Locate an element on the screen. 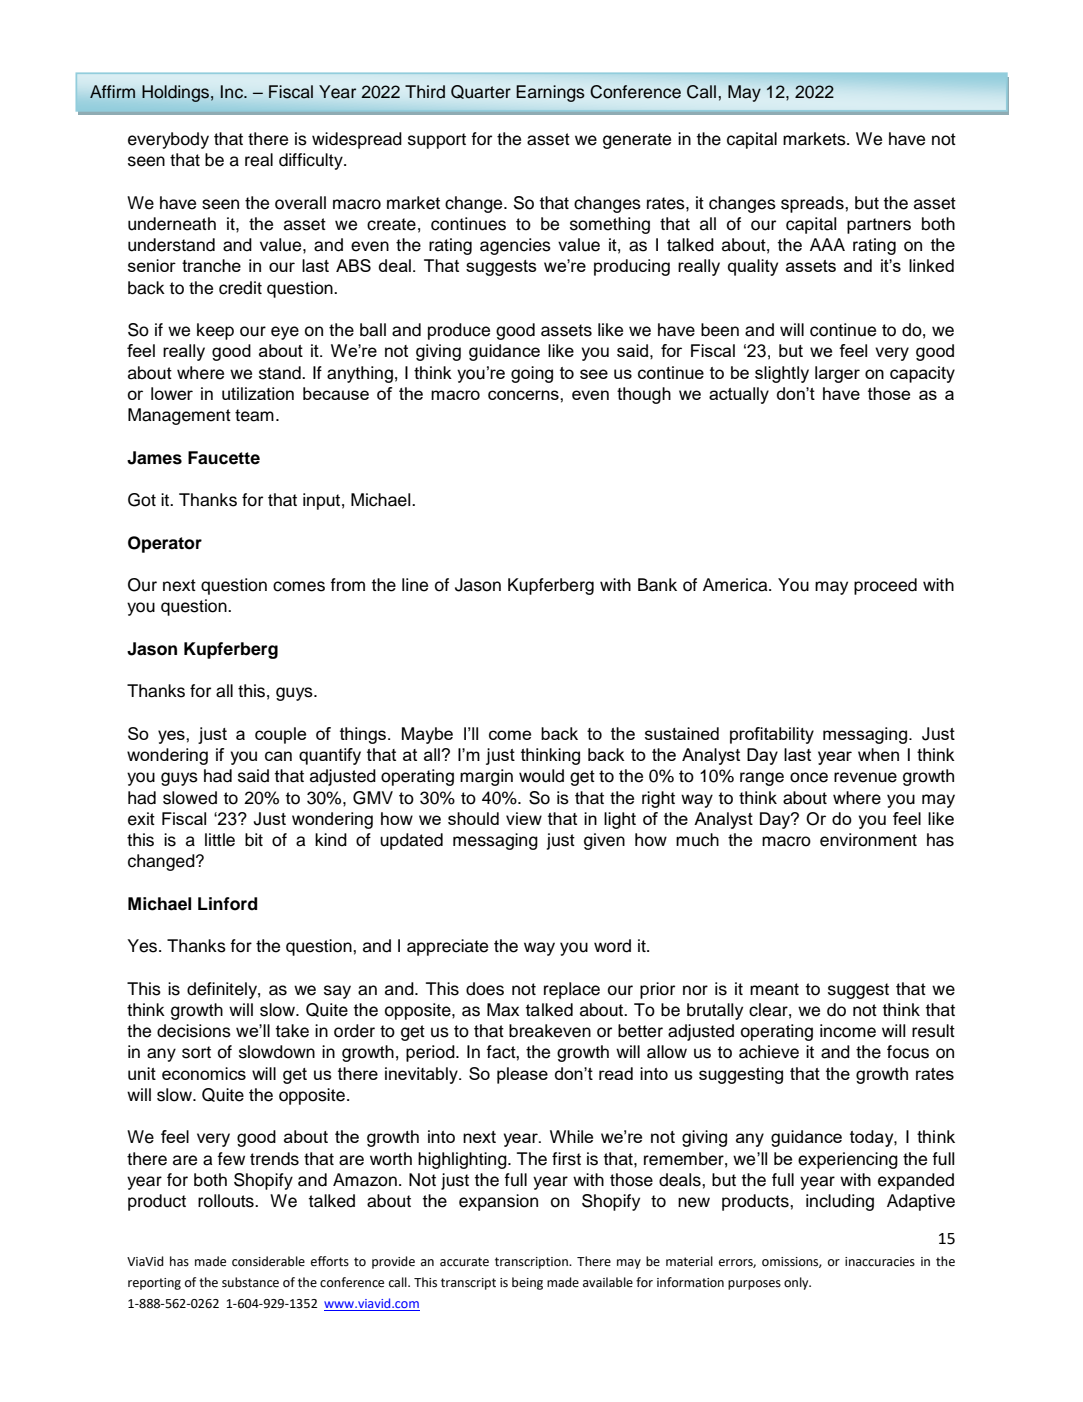 This screenshot has height=1402, width=1083. Earnings is located at coordinates (550, 93).
